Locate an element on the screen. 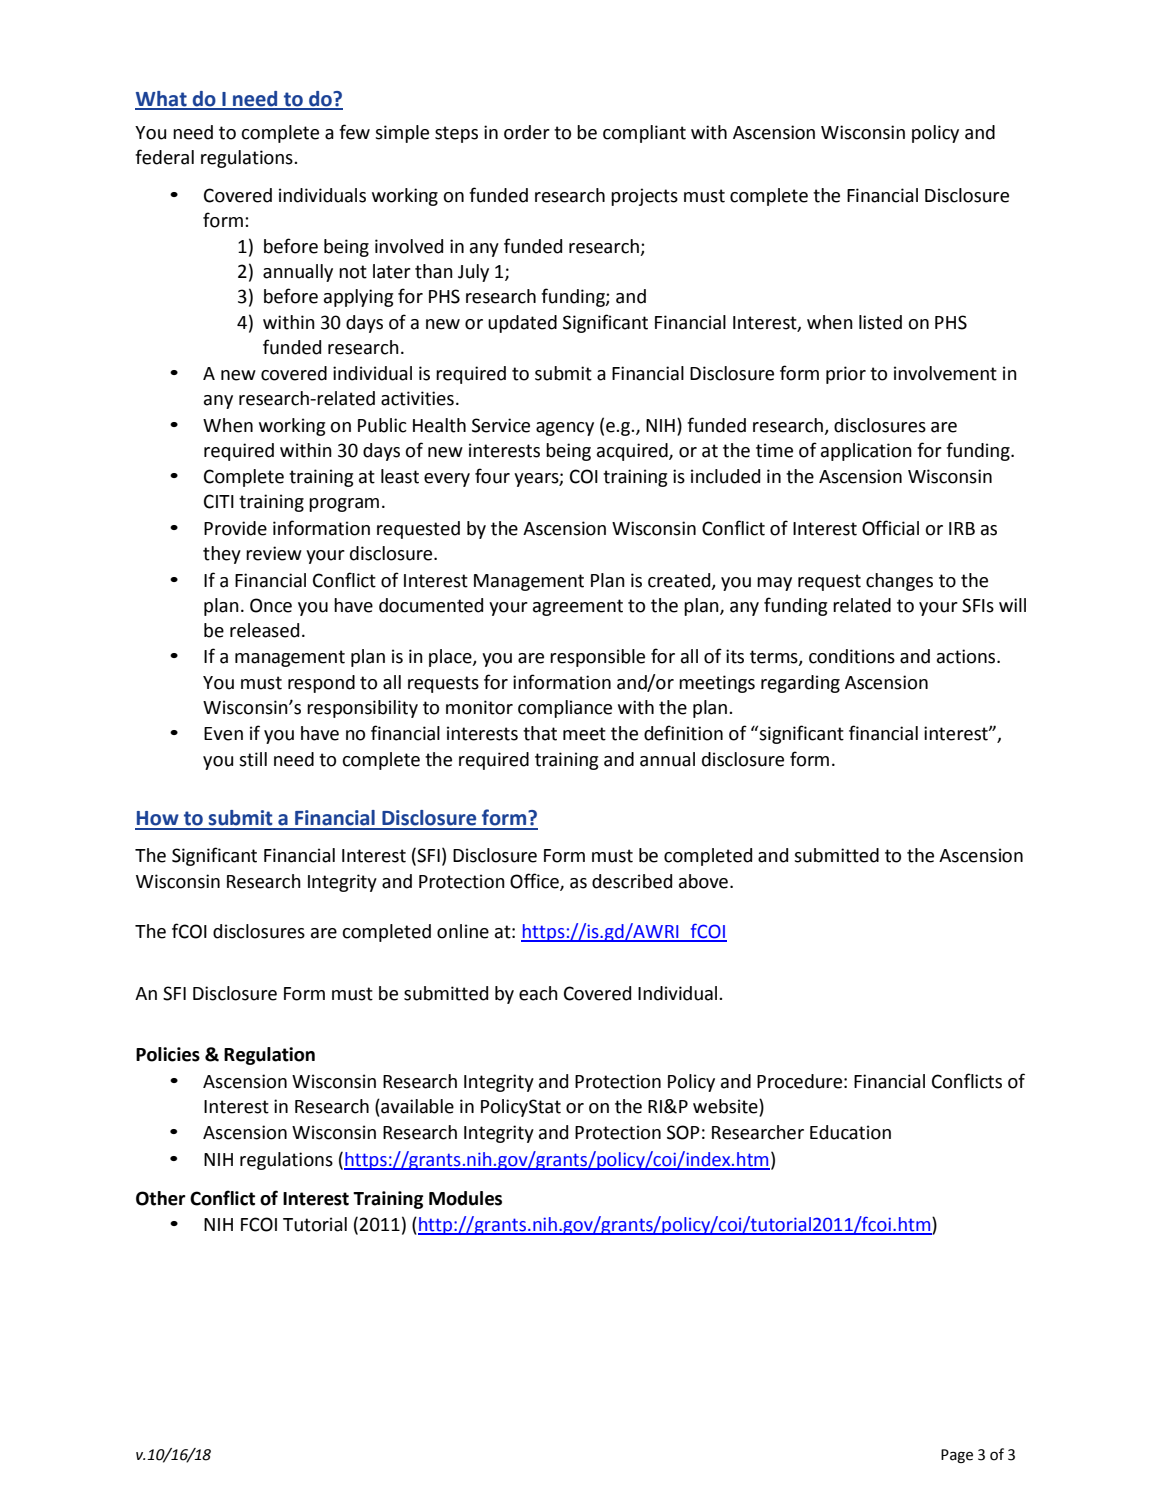 This screenshot has width=1152, height=1491. compliant is located at coordinates (644, 134).
